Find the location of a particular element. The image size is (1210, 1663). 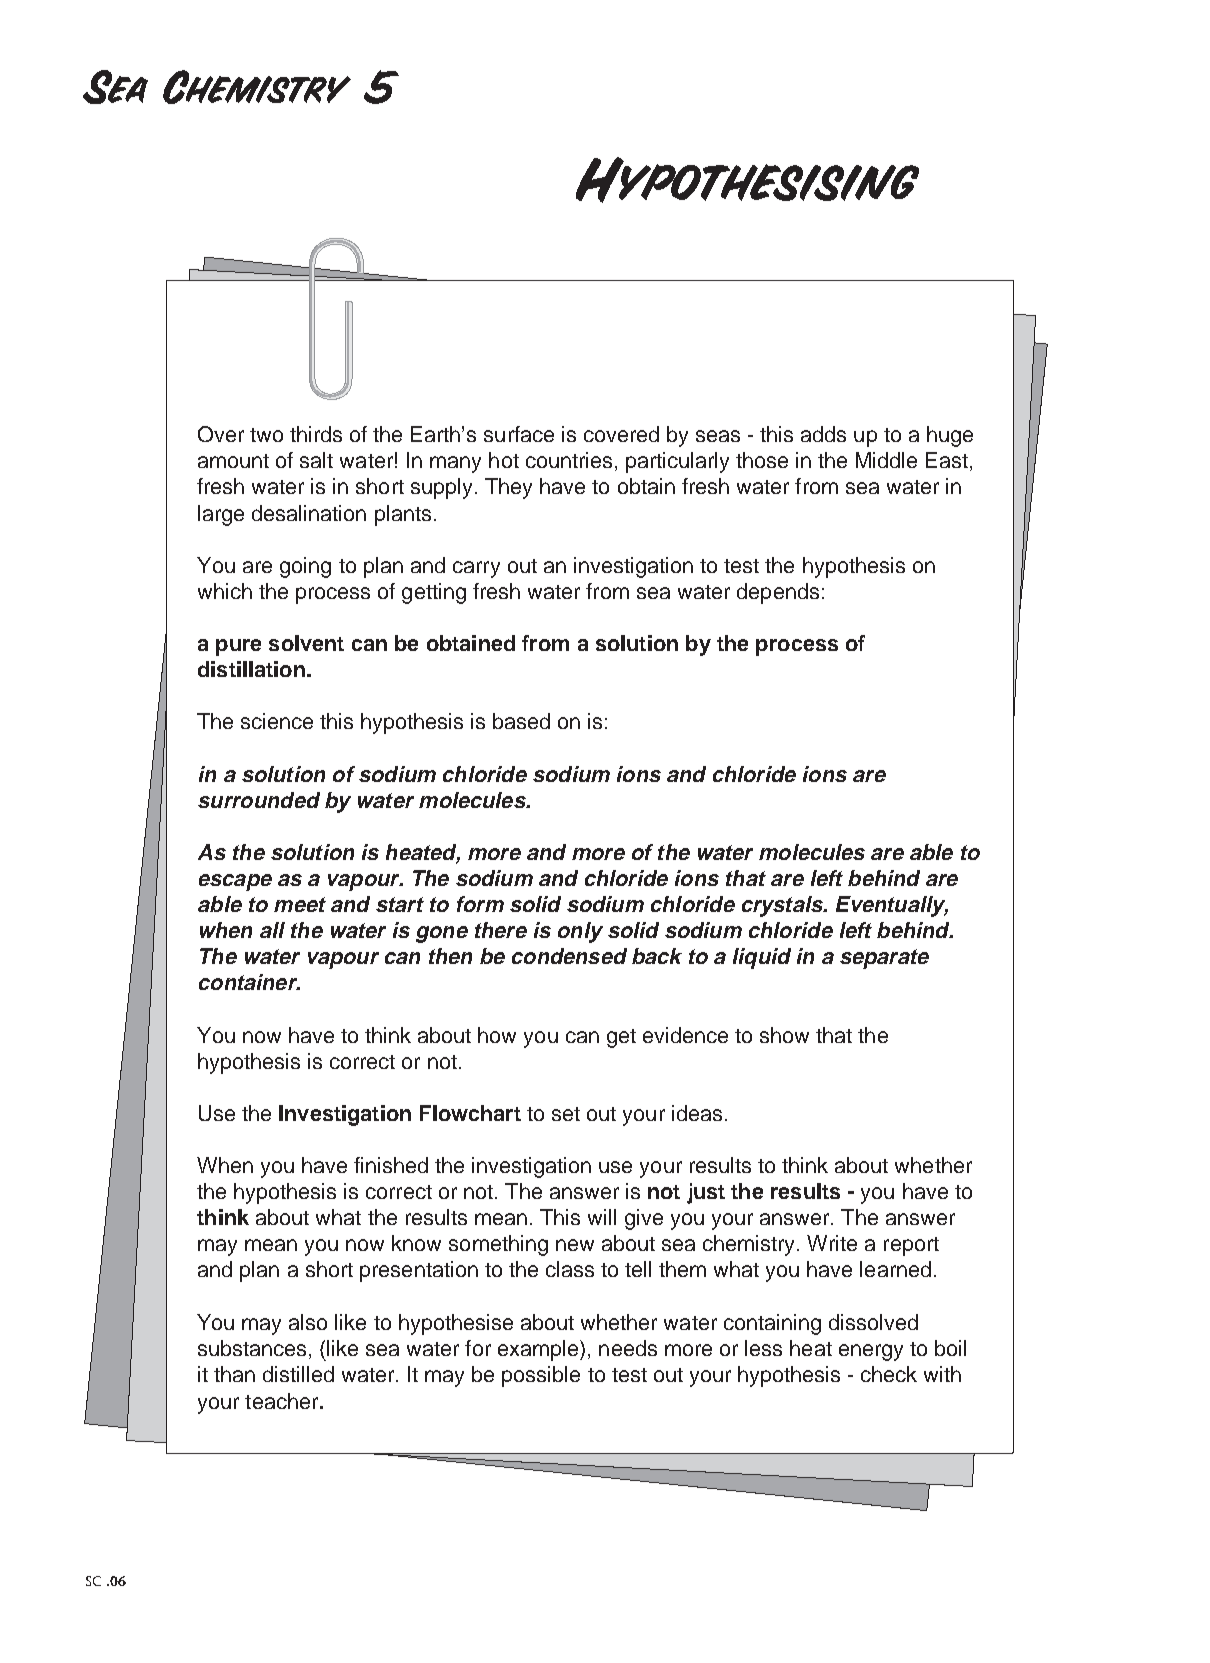

show is located at coordinates (784, 1035).
